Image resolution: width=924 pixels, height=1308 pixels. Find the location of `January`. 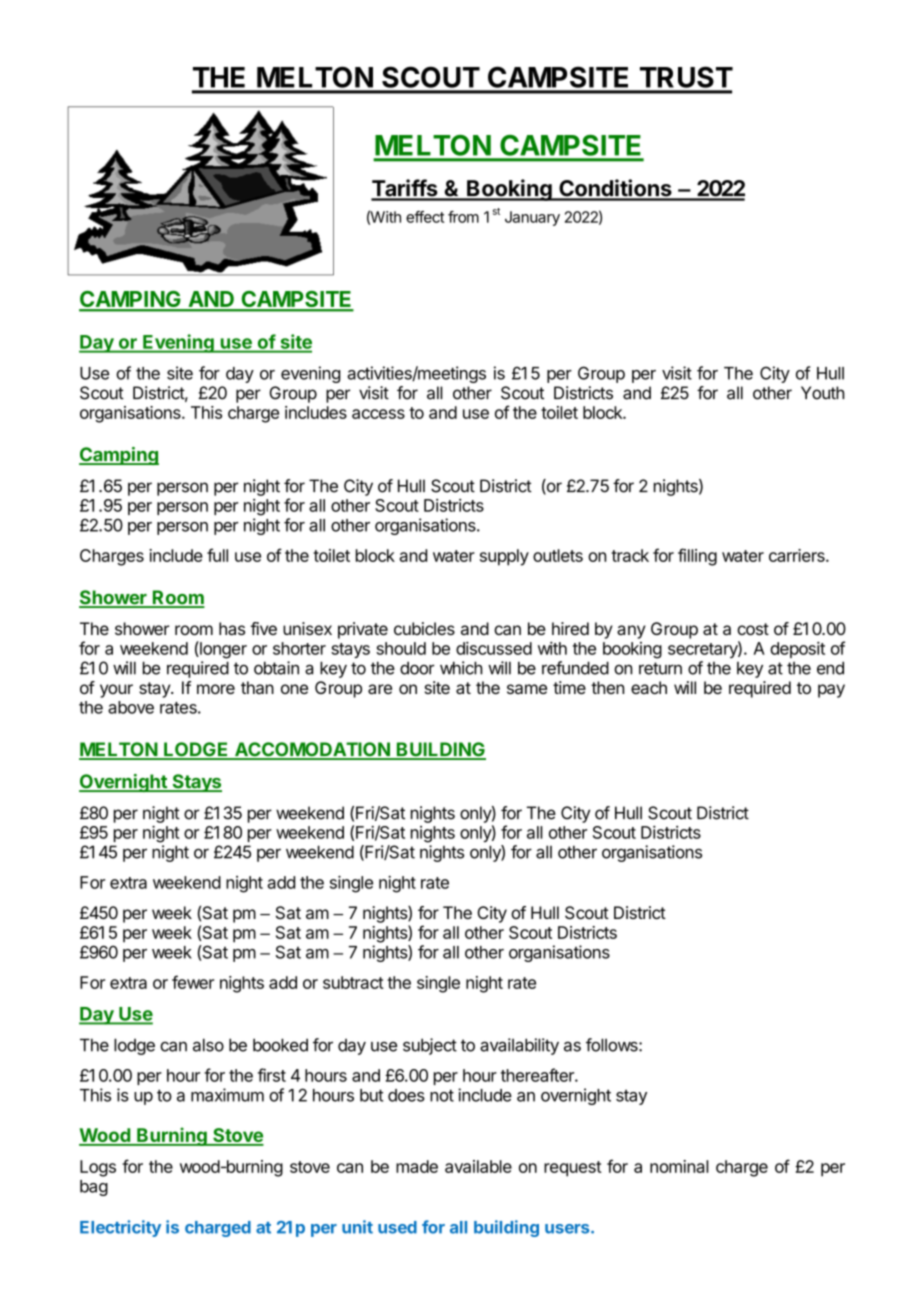

January is located at coordinates (532, 218).
